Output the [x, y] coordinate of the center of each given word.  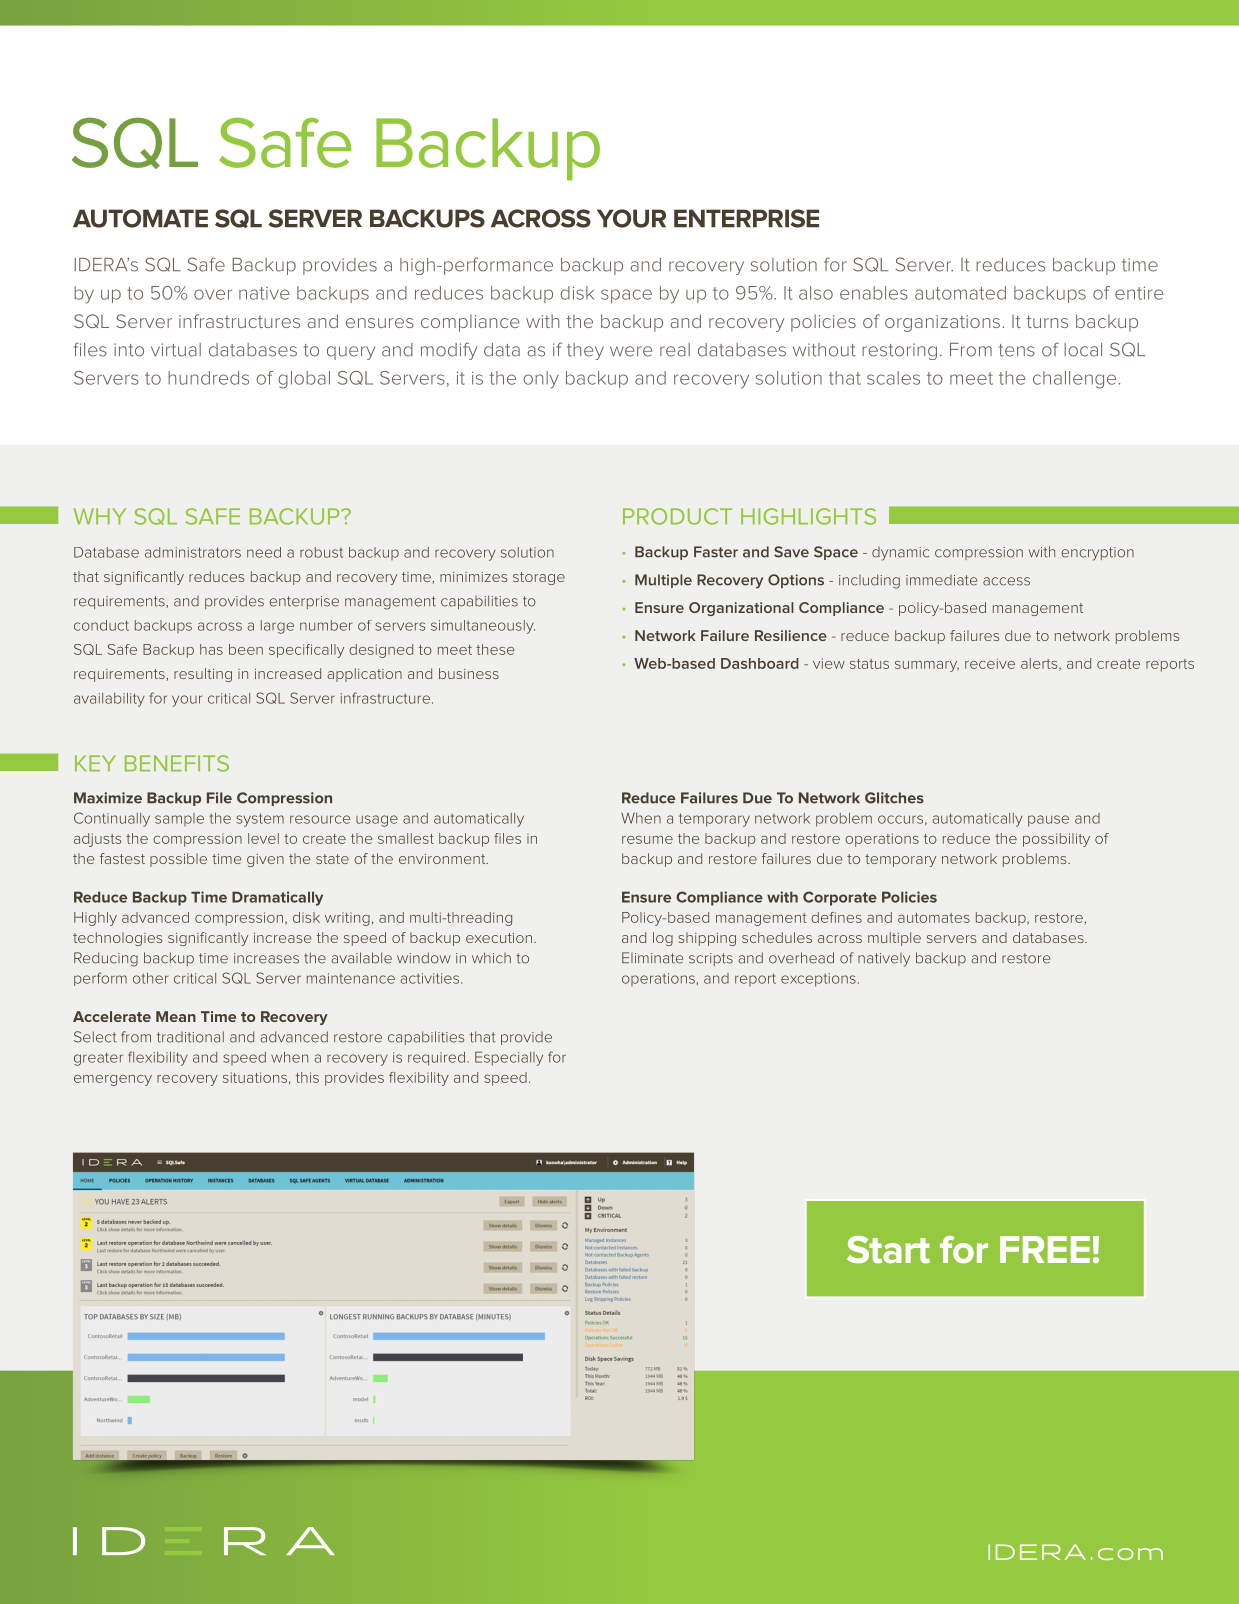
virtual [176, 350]
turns [1047, 321]
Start [888, 1250]
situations [255, 1077]
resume [647, 840]
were [631, 351]
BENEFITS [177, 763]
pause [1048, 821]
